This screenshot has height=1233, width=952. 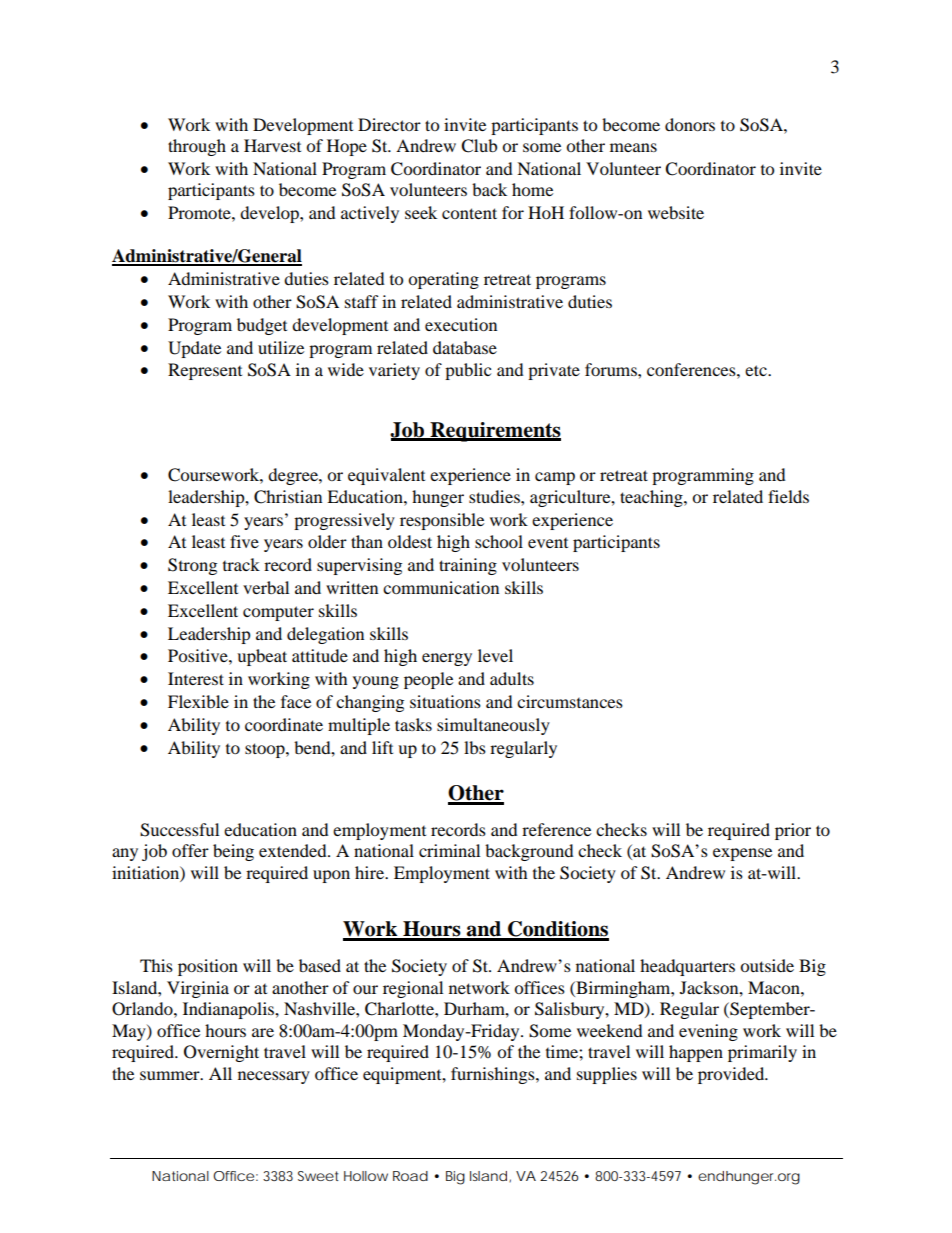 What do you see at coordinates (479, 146) in the screenshot?
I see `Club` at bounding box center [479, 146].
